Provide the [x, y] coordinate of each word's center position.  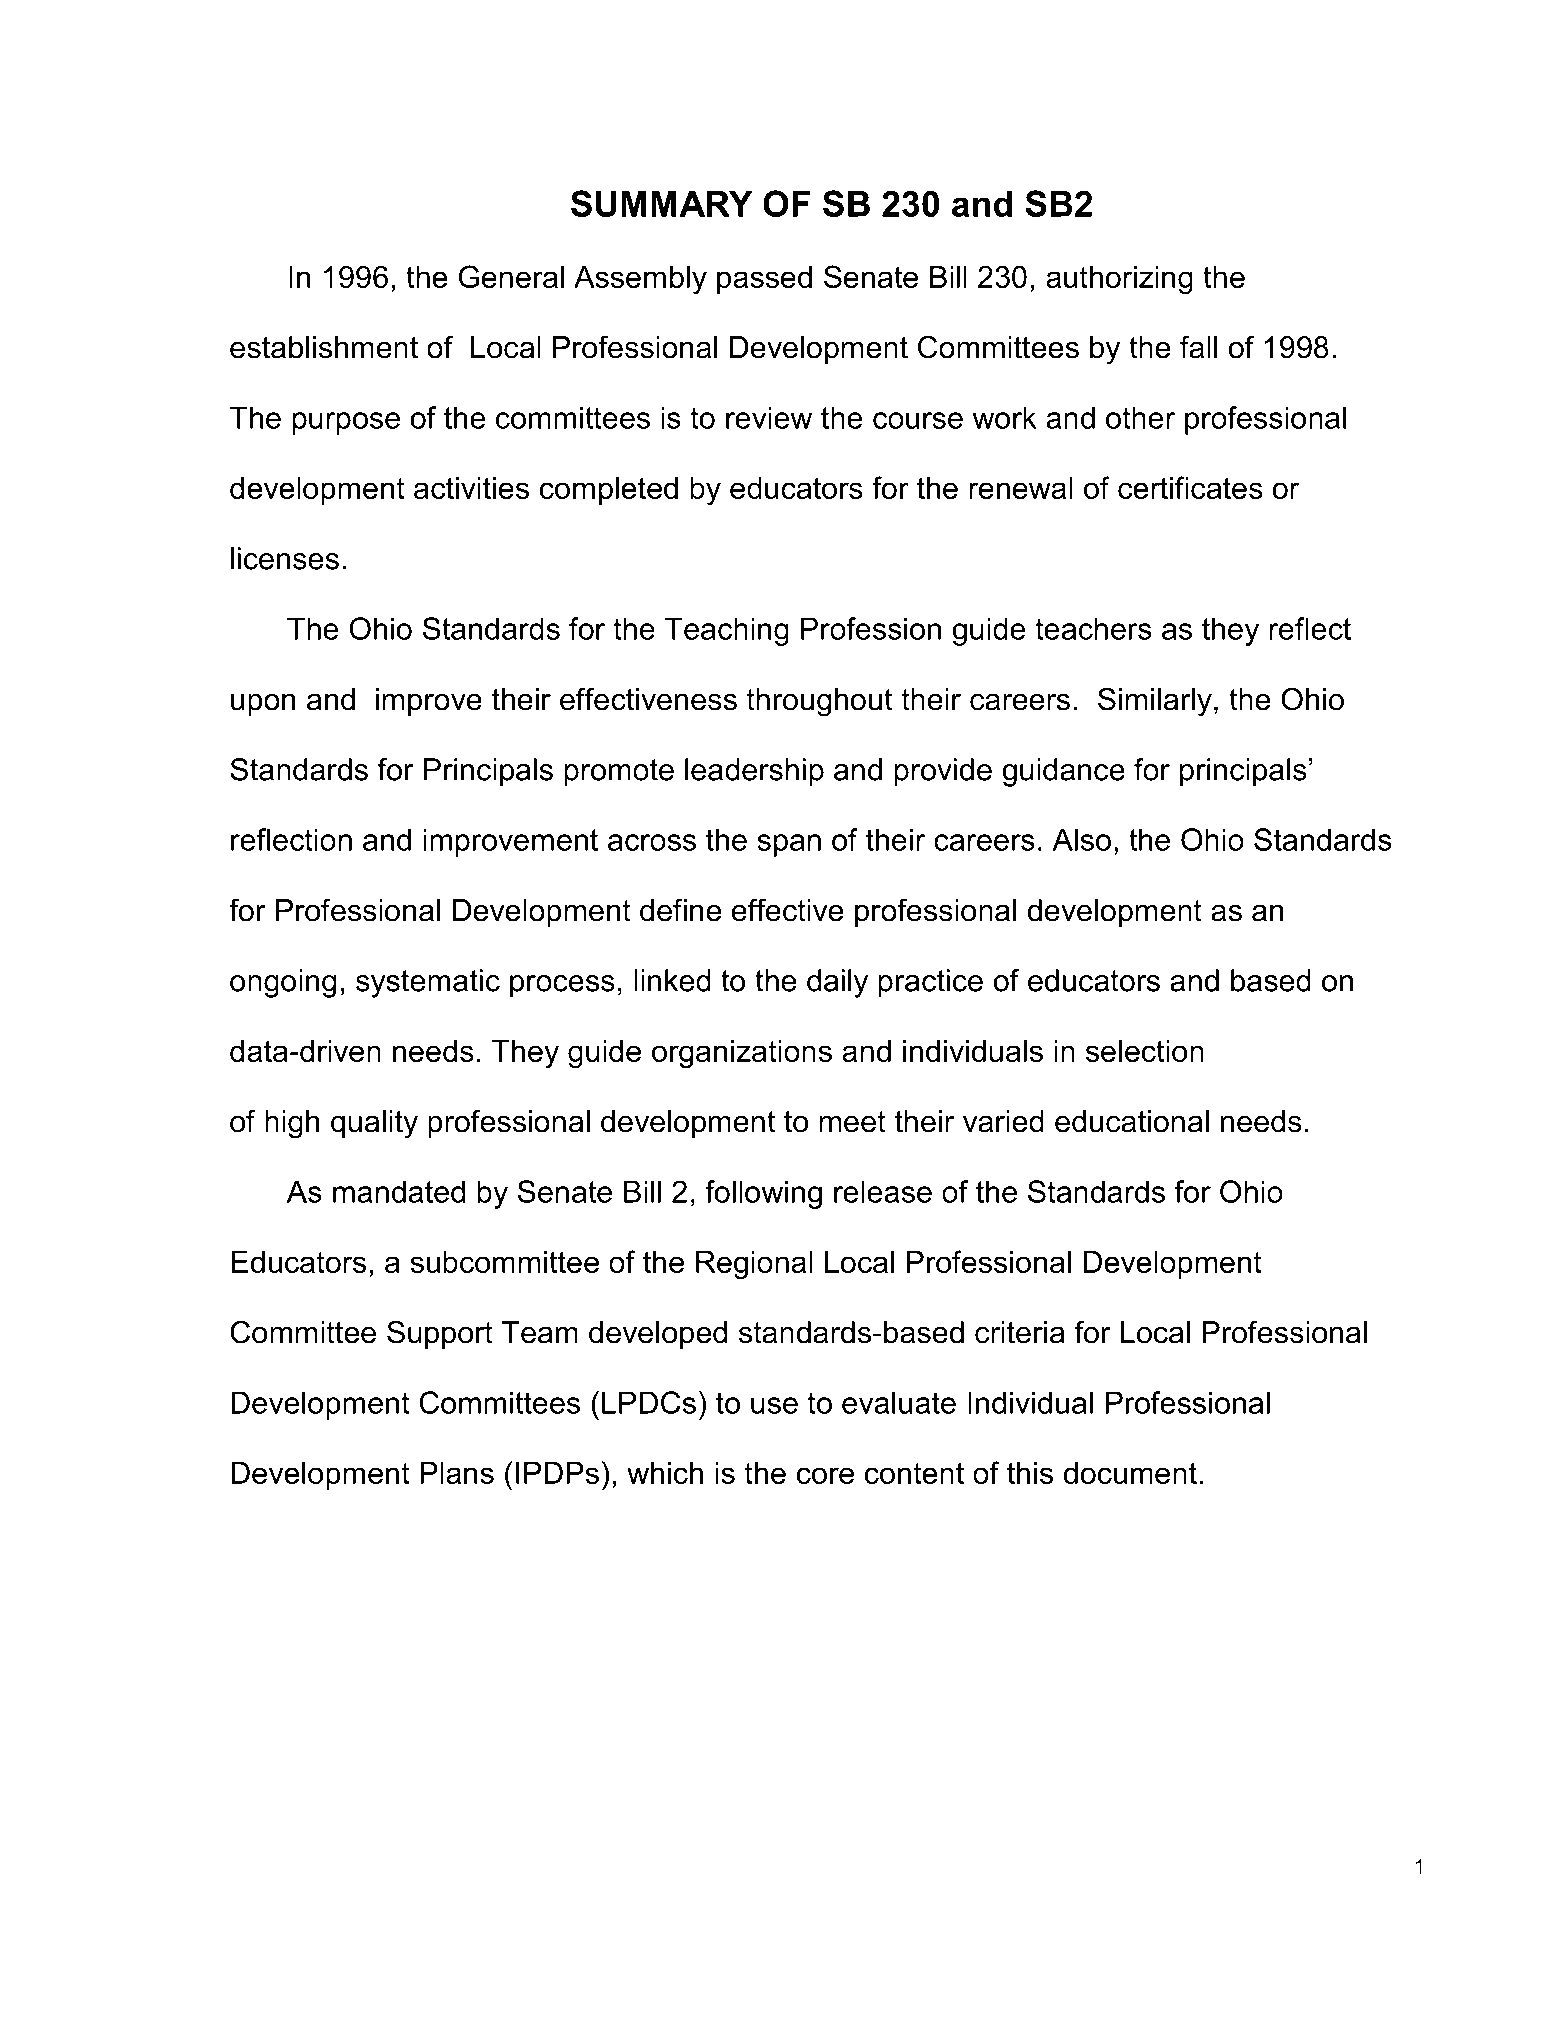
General [511, 276]
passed [764, 280]
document [1130, 1473]
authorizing [1119, 280]
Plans [457, 1473]
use [774, 1405]
